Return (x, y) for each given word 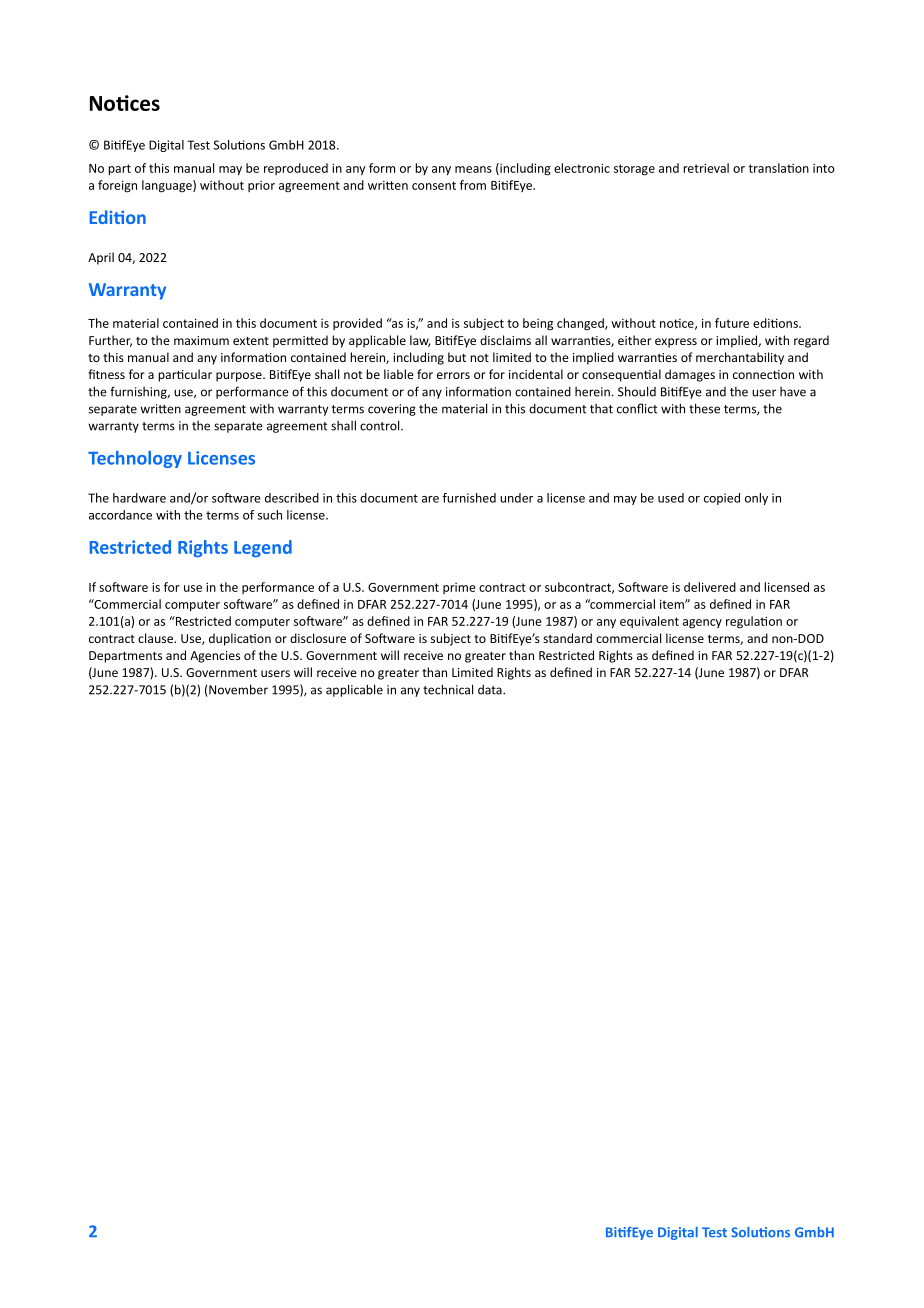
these (704, 408)
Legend (263, 548)
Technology (135, 459)
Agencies (215, 657)
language (168, 186)
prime (459, 588)
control (381, 425)
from (473, 185)
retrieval (706, 168)
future (732, 323)
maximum (201, 340)
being (538, 324)
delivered (710, 587)
